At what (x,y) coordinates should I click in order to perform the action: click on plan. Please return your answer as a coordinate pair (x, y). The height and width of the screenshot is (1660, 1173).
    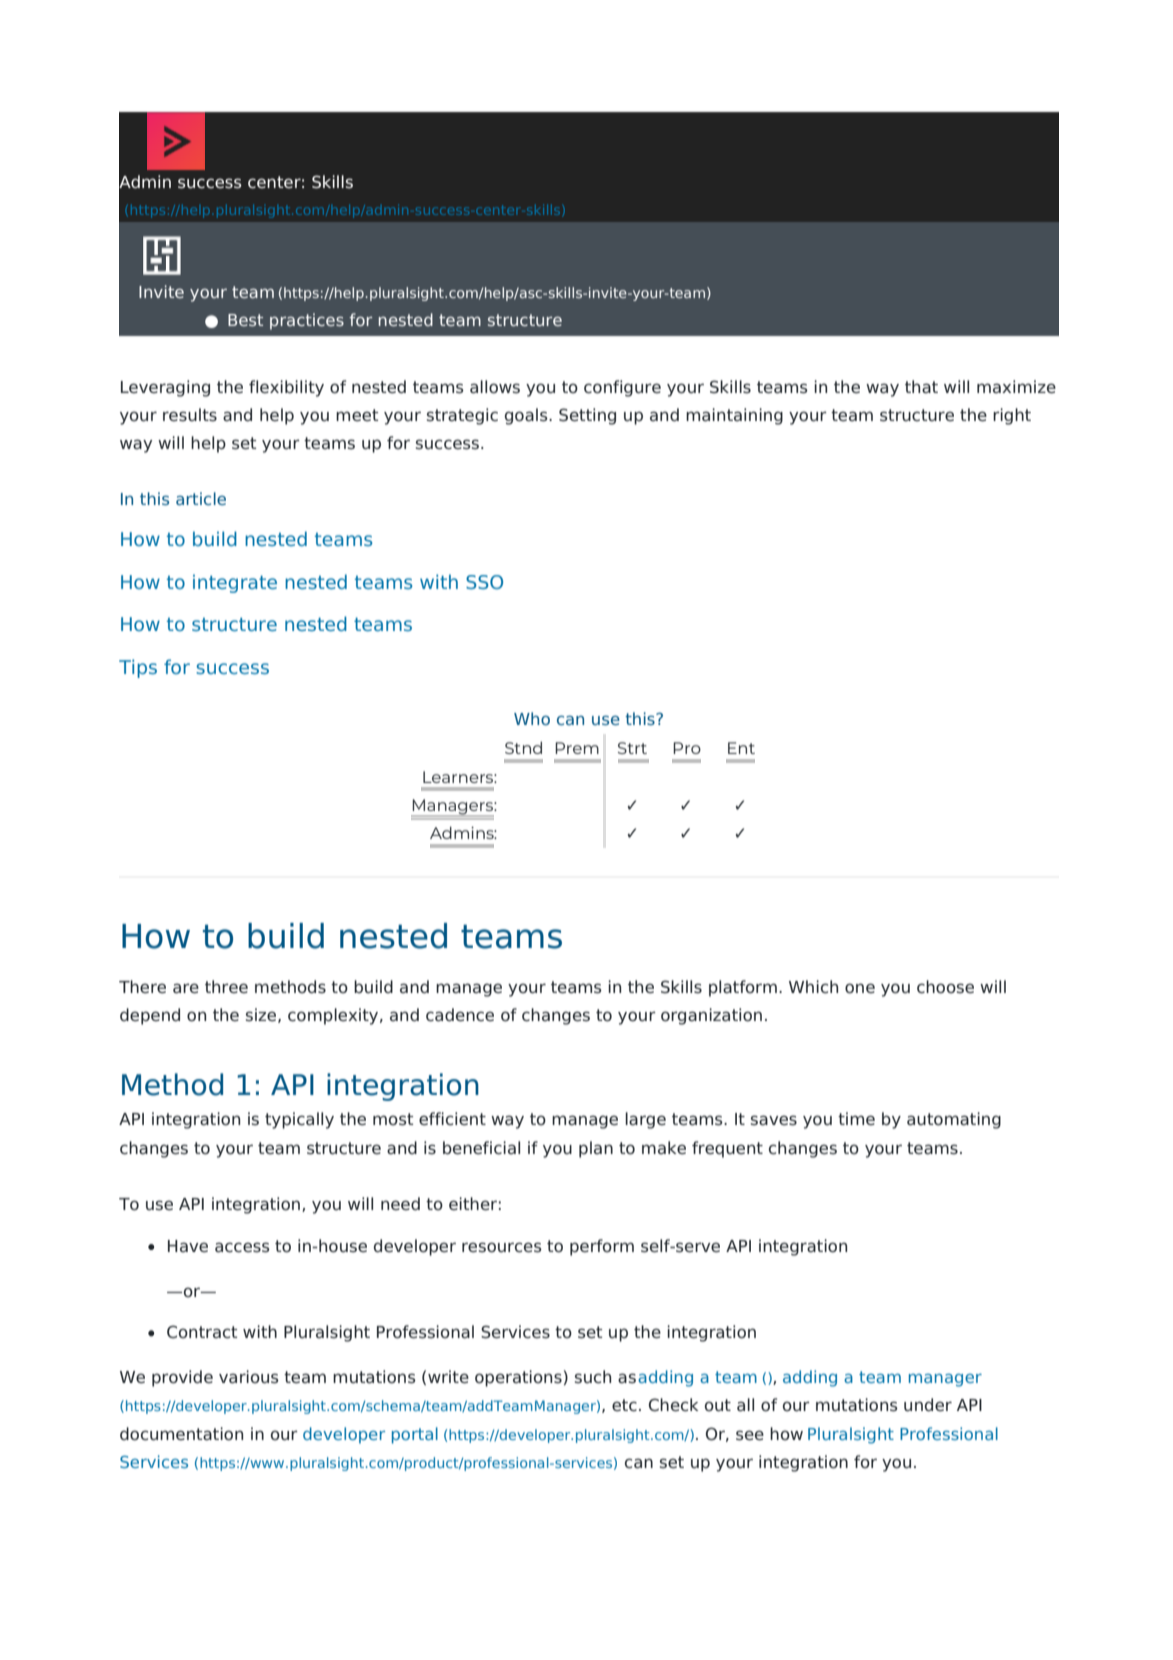
    Looking at the image, I should click on (596, 1149).
